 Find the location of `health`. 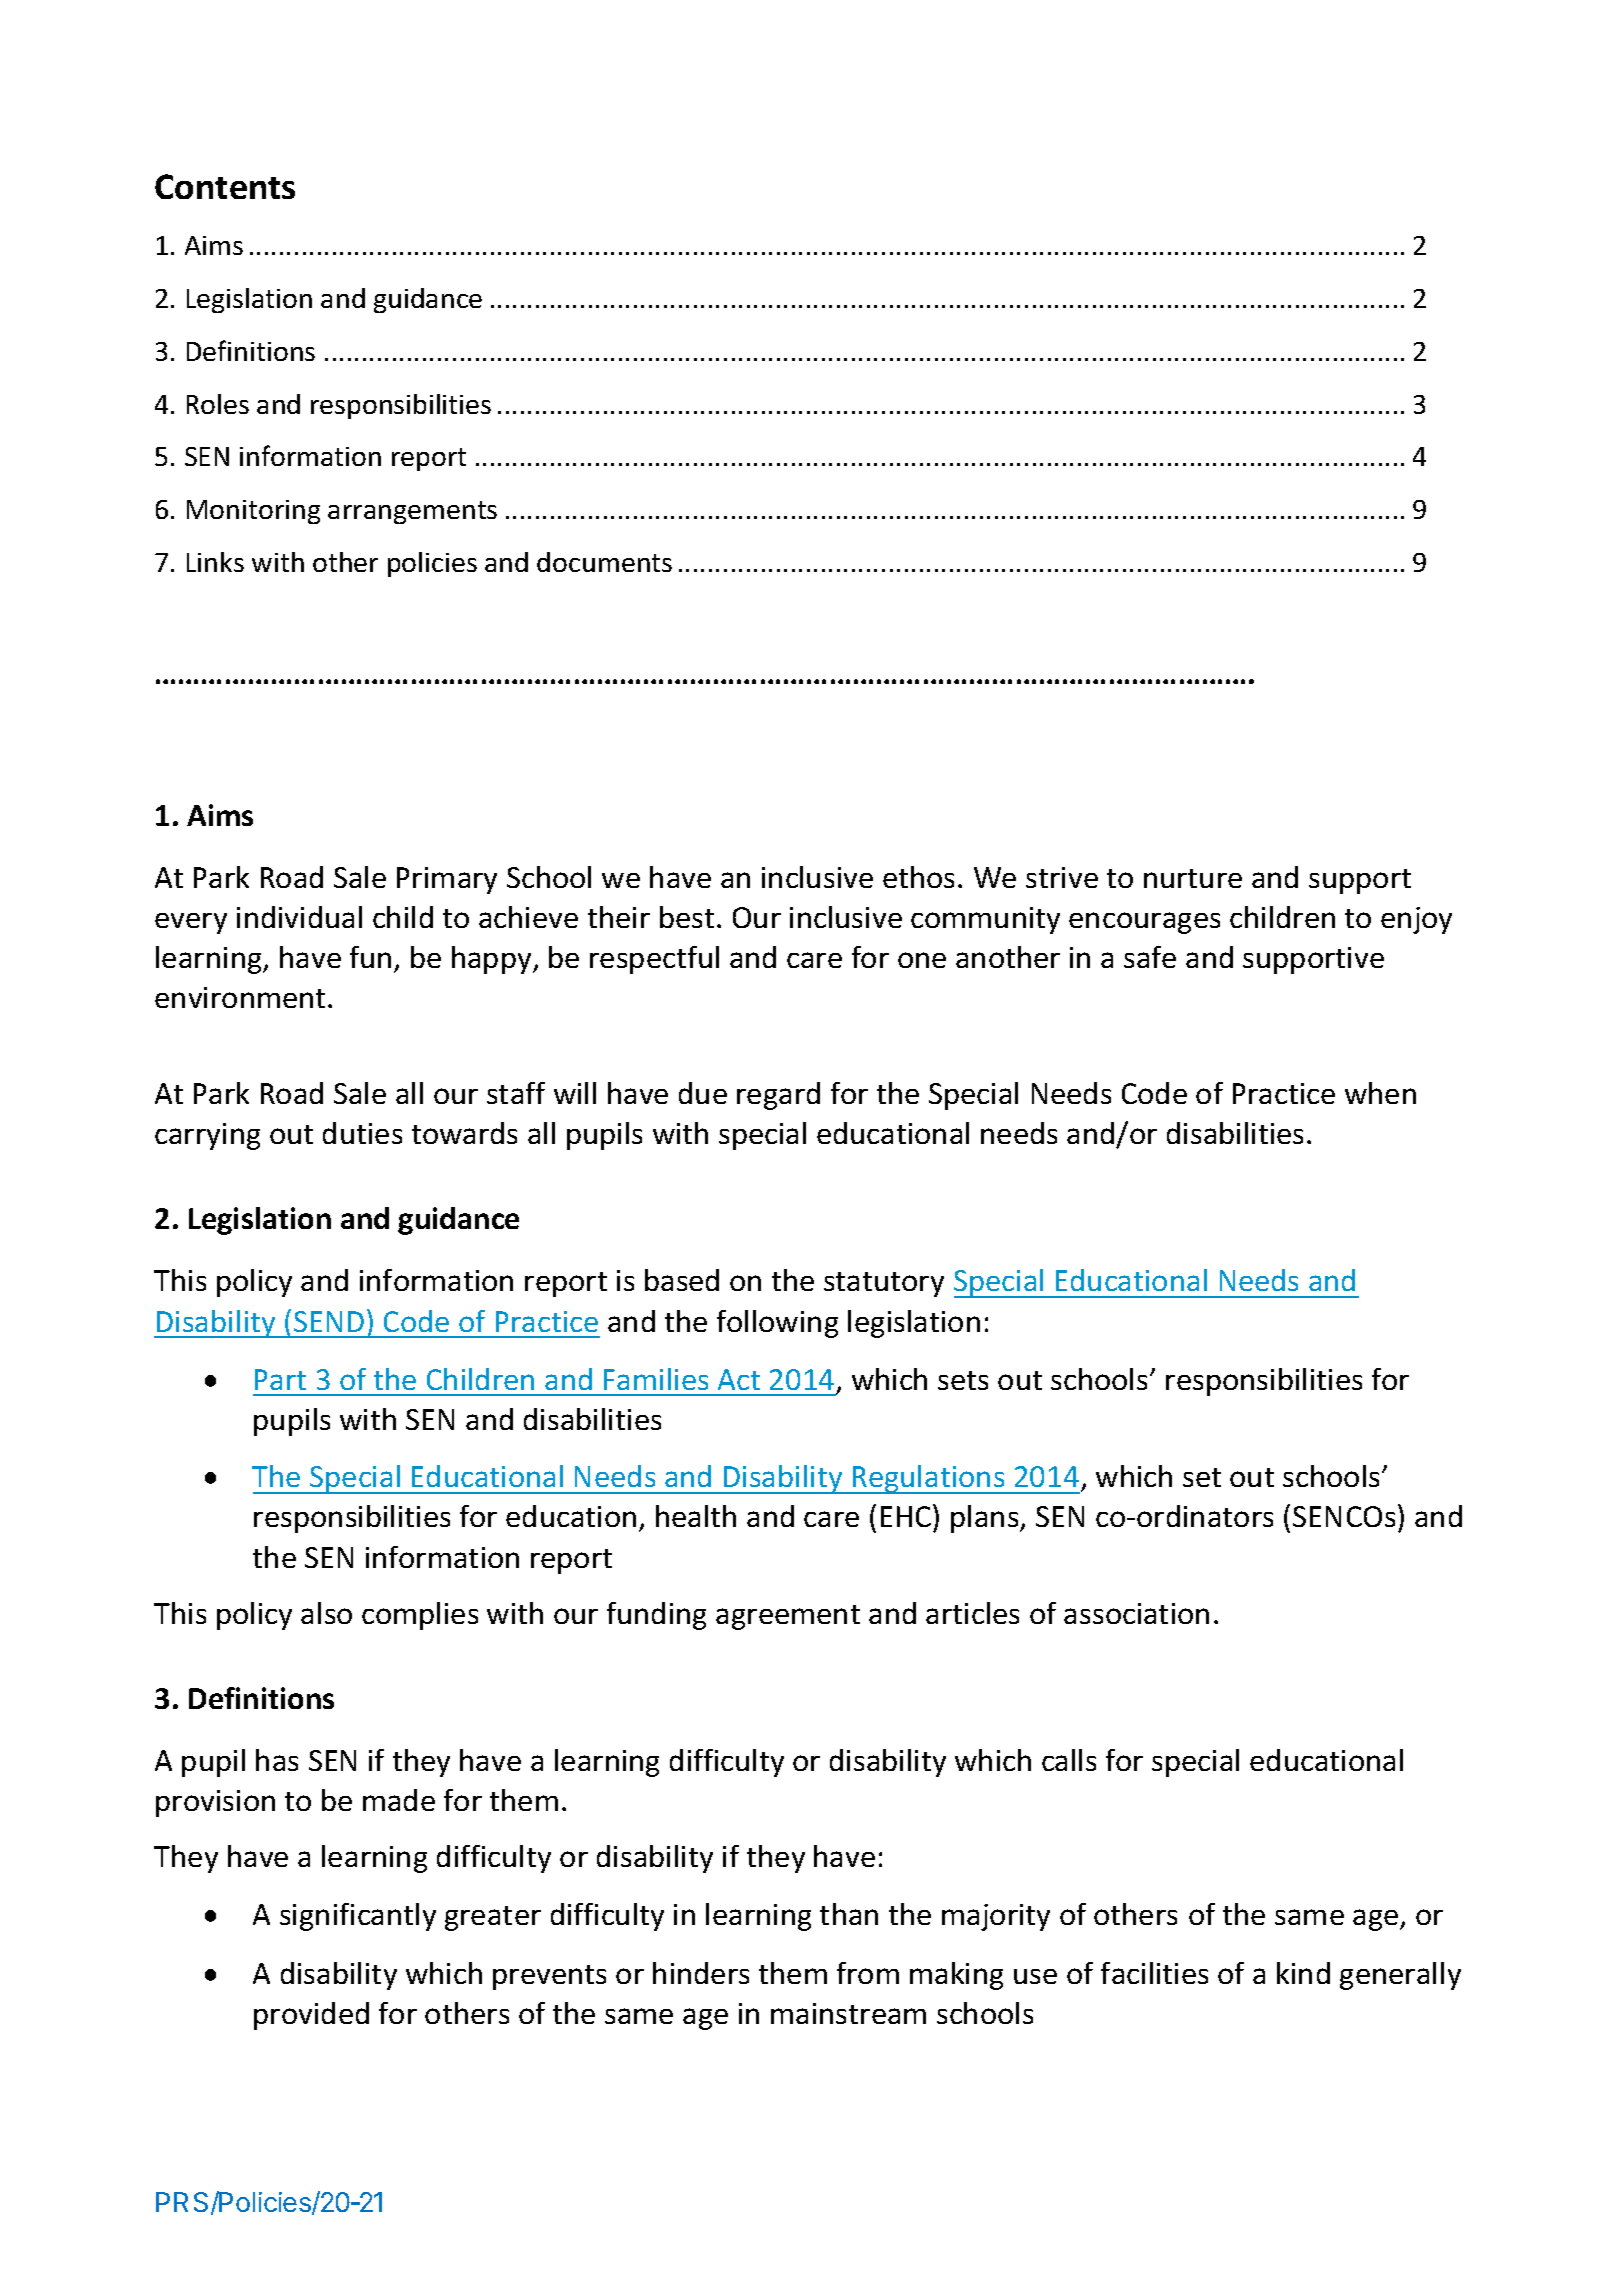

health is located at coordinates (696, 1516).
